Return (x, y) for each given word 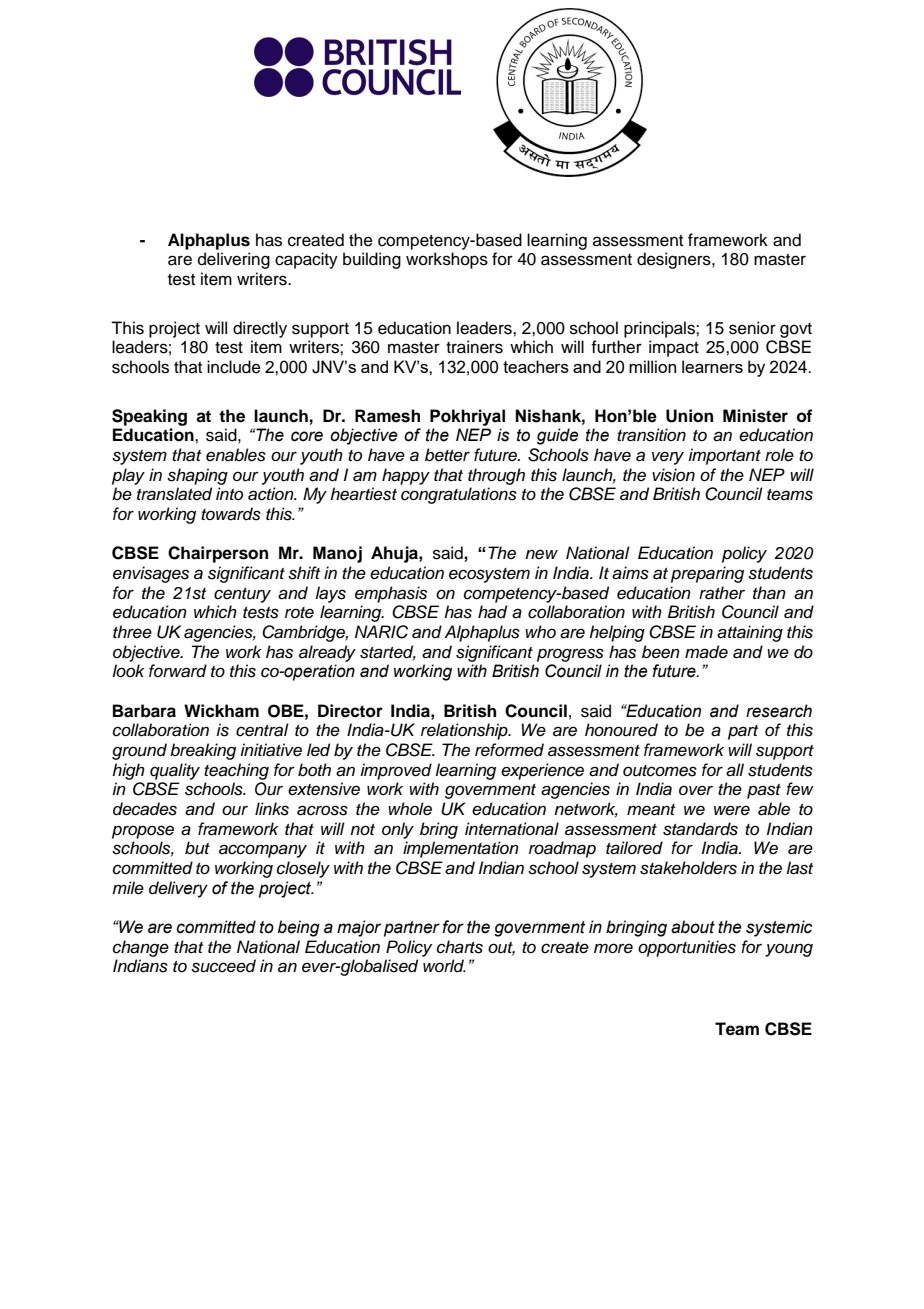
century (242, 595)
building (372, 260)
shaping (197, 476)
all (735, 770)
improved (396, 771)
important (724, 456)
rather (722, 593)
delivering (234, 260)
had (492, 612)
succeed (223, 966)
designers (675, 260)
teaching (236, 771)
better (447, 455)
